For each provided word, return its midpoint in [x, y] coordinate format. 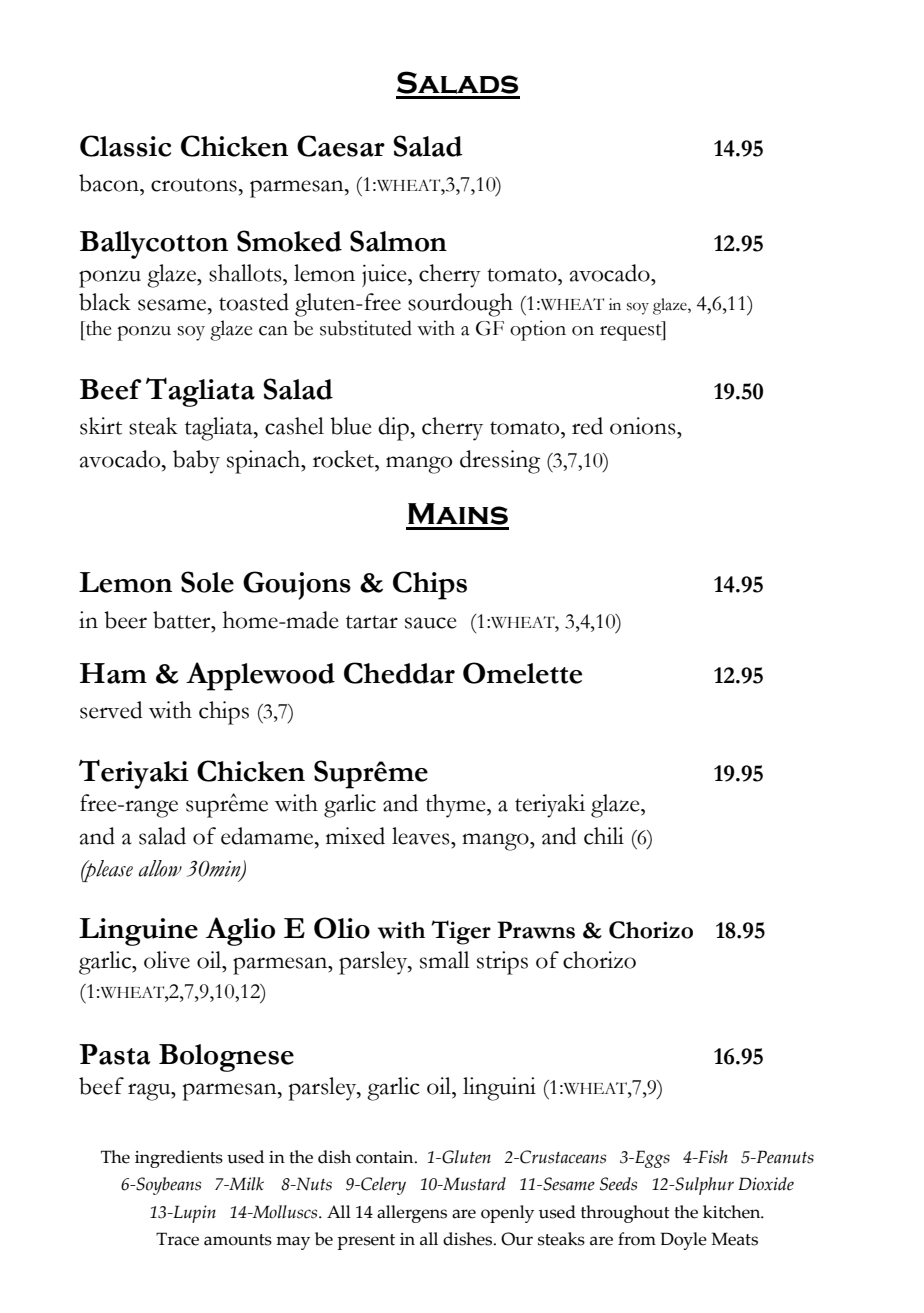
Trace [177, 1239]
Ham [113, 673]
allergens [412, 1214]
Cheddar [399, 673]
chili [604, 836]
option [538, 330]
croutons [194, 185]
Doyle [684, 1241]
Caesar [341, 146]
